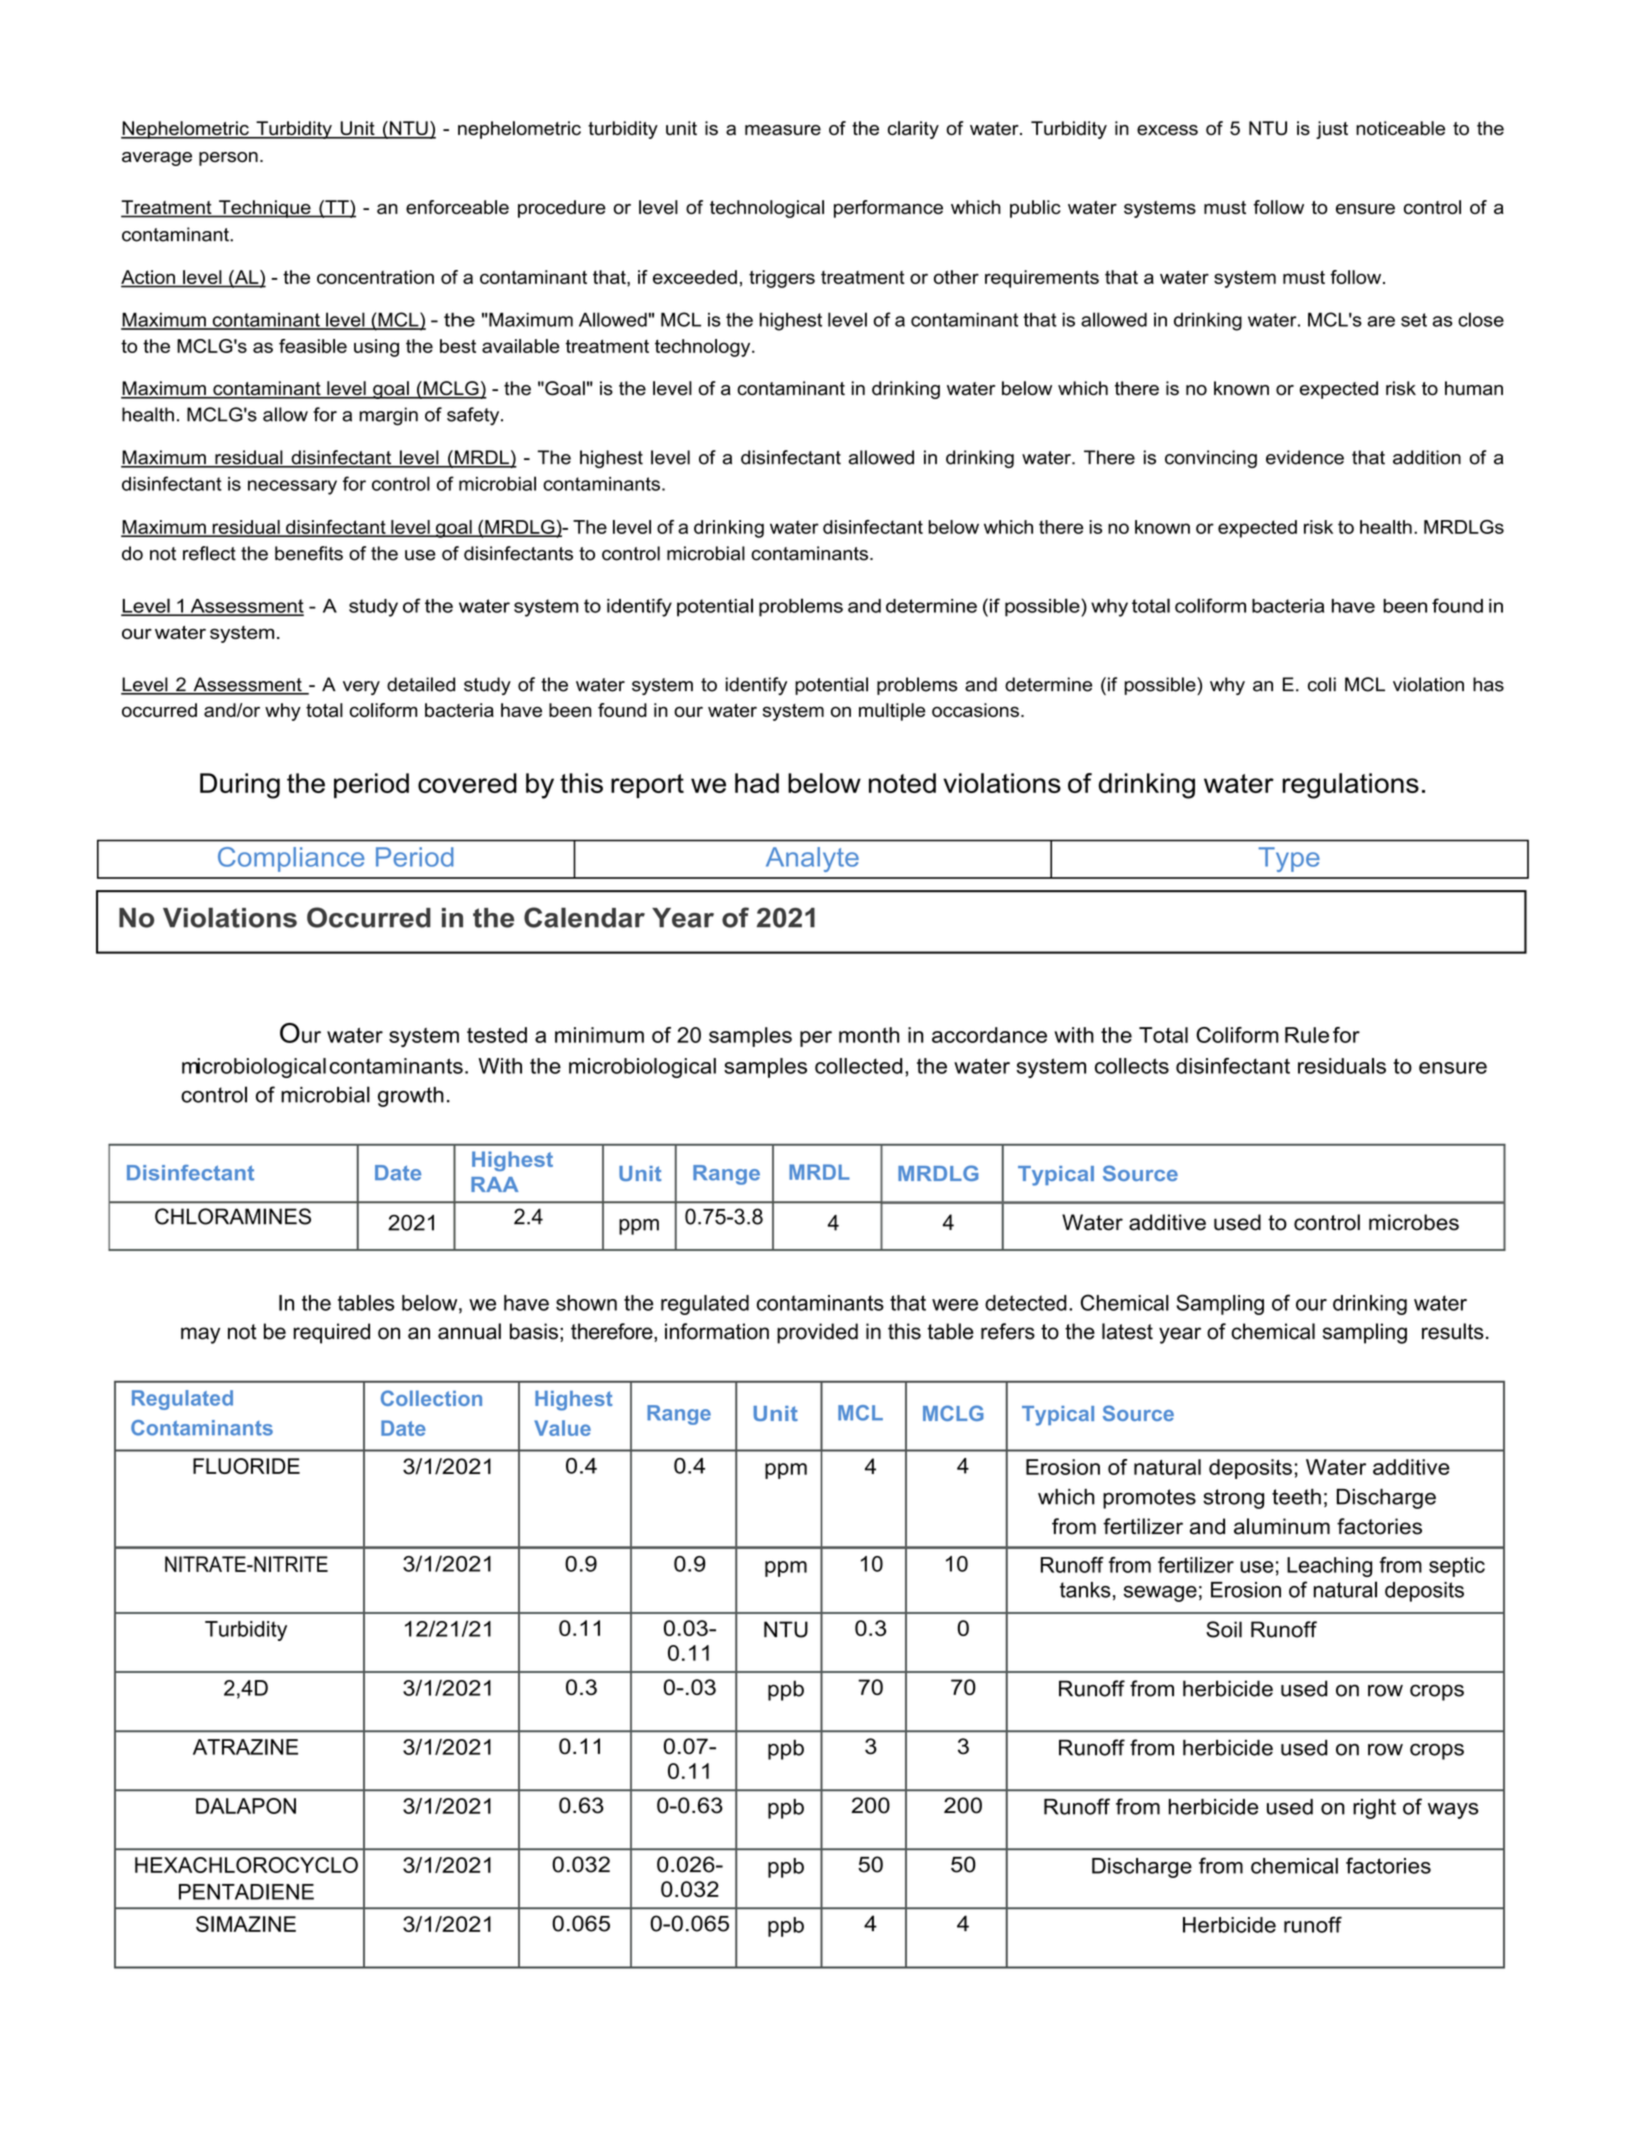 The image size is (1650, 2136). Describe the element at coordinates (767, 209) in the document. I see `technological` at that location.
